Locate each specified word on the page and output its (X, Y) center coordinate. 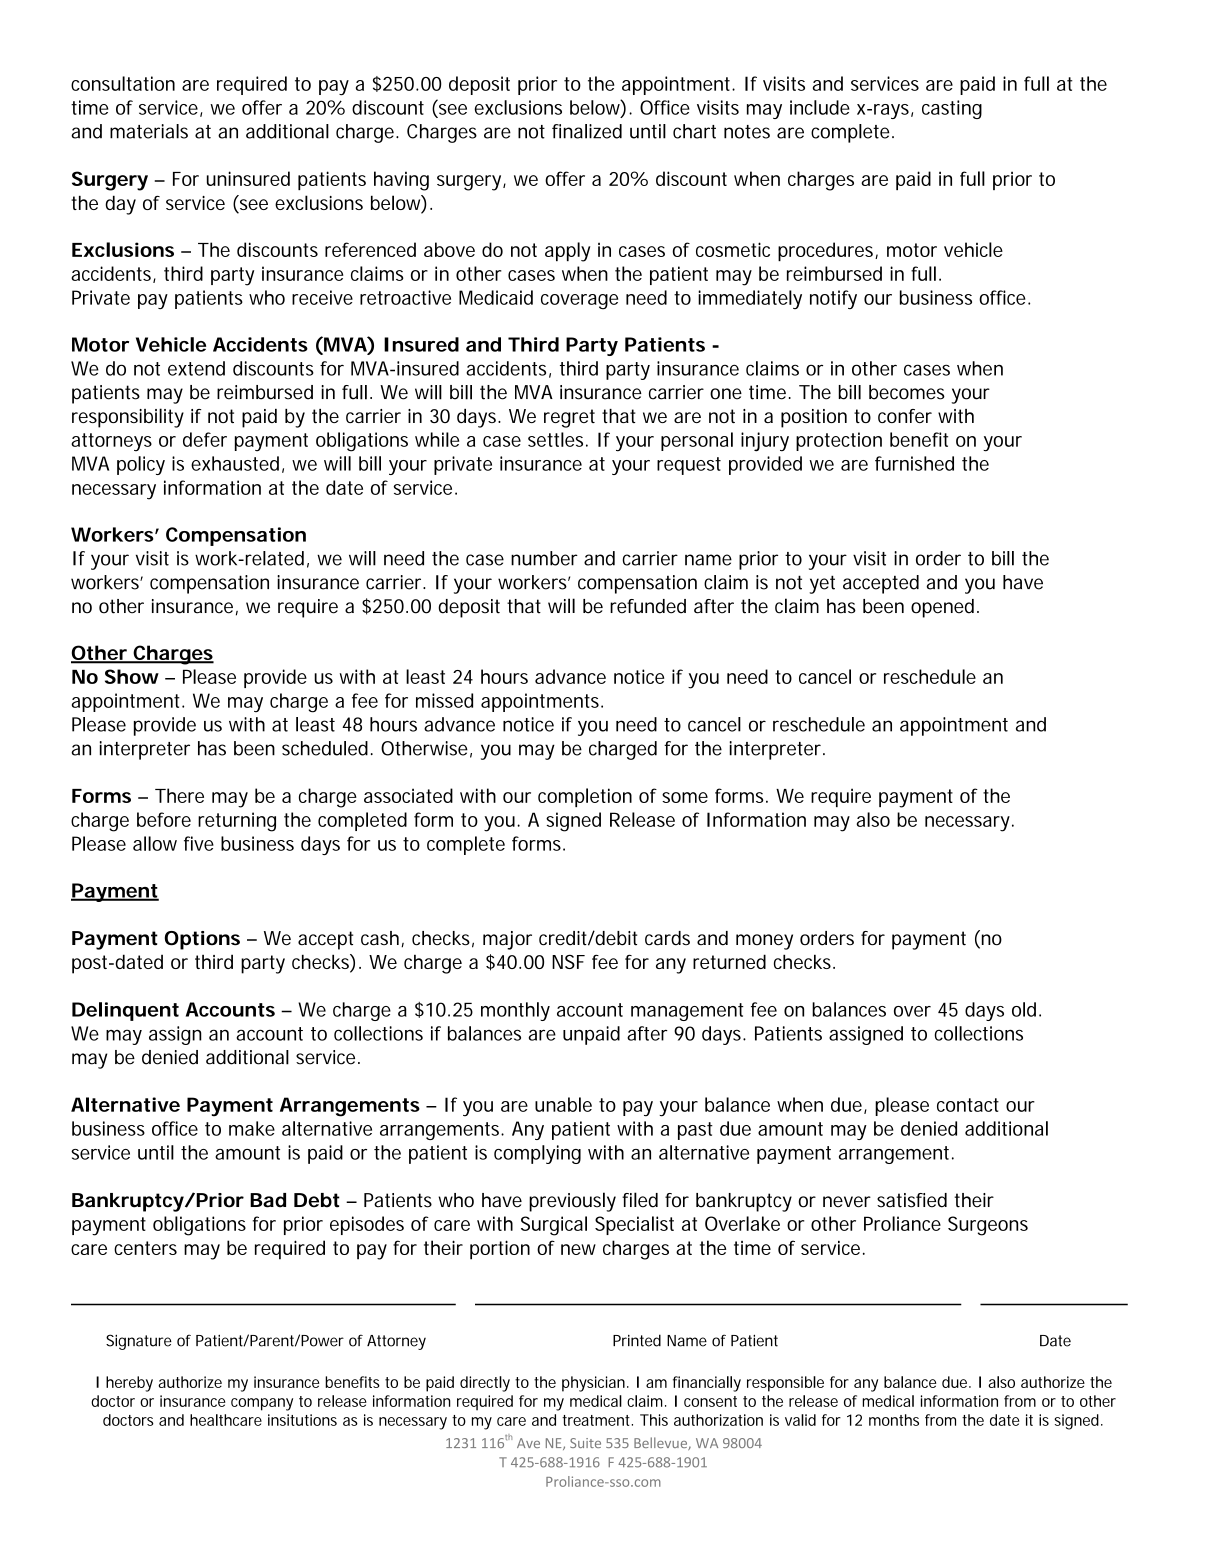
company (262, 1404)
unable (563, 1104)
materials (149, 131)
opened (942, 608)
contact (968, 1105)
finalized (587, 131)
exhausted (235, 463)
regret (569, 418)
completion (585, 797)
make (252, 1128)
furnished (914, 463)
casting (952, 109)
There (179, 795)
